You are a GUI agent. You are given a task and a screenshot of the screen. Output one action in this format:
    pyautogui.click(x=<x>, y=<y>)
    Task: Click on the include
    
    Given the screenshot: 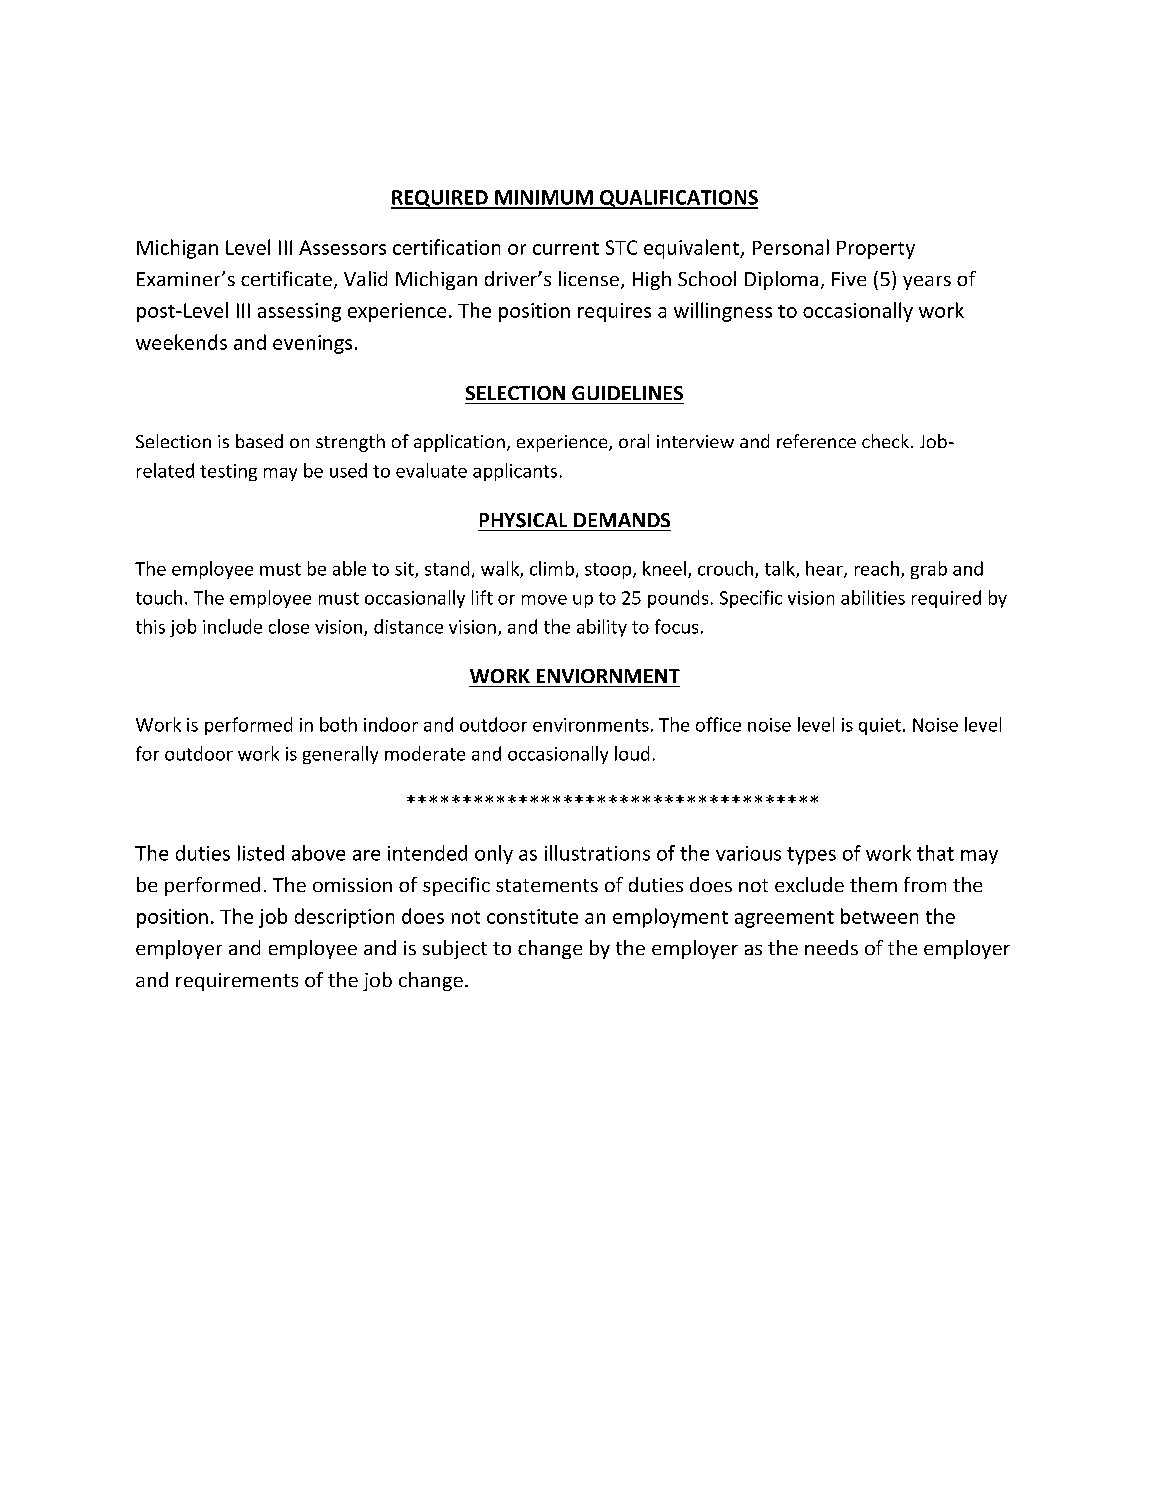 What is the action you would take?
    pyautogui.click(x=232, y=626)
